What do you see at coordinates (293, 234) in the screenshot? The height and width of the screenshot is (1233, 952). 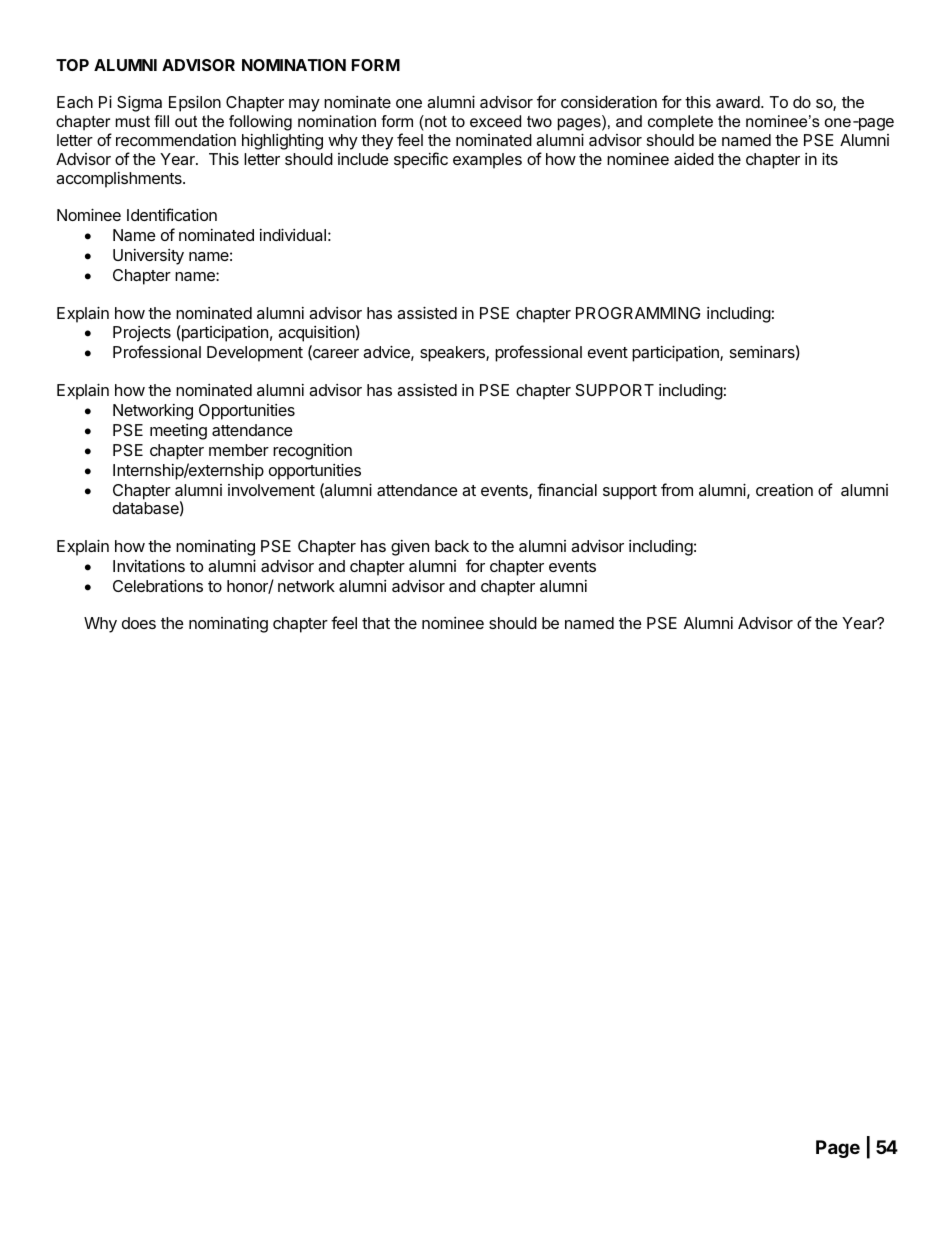 I see `individual` at bounding box center [293, 234].
